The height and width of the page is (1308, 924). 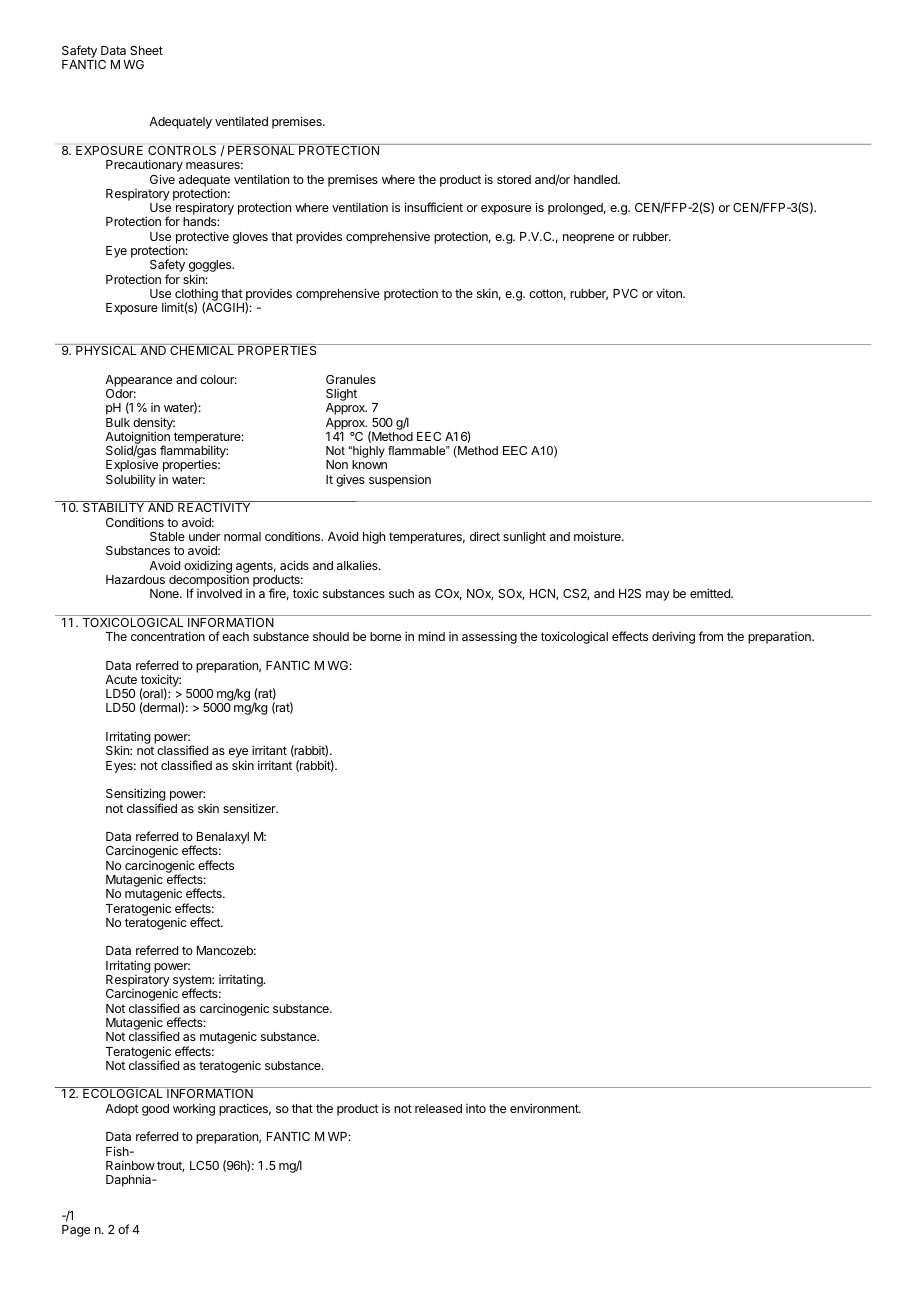 I want to click on borne, so click(x=385, y=636).
